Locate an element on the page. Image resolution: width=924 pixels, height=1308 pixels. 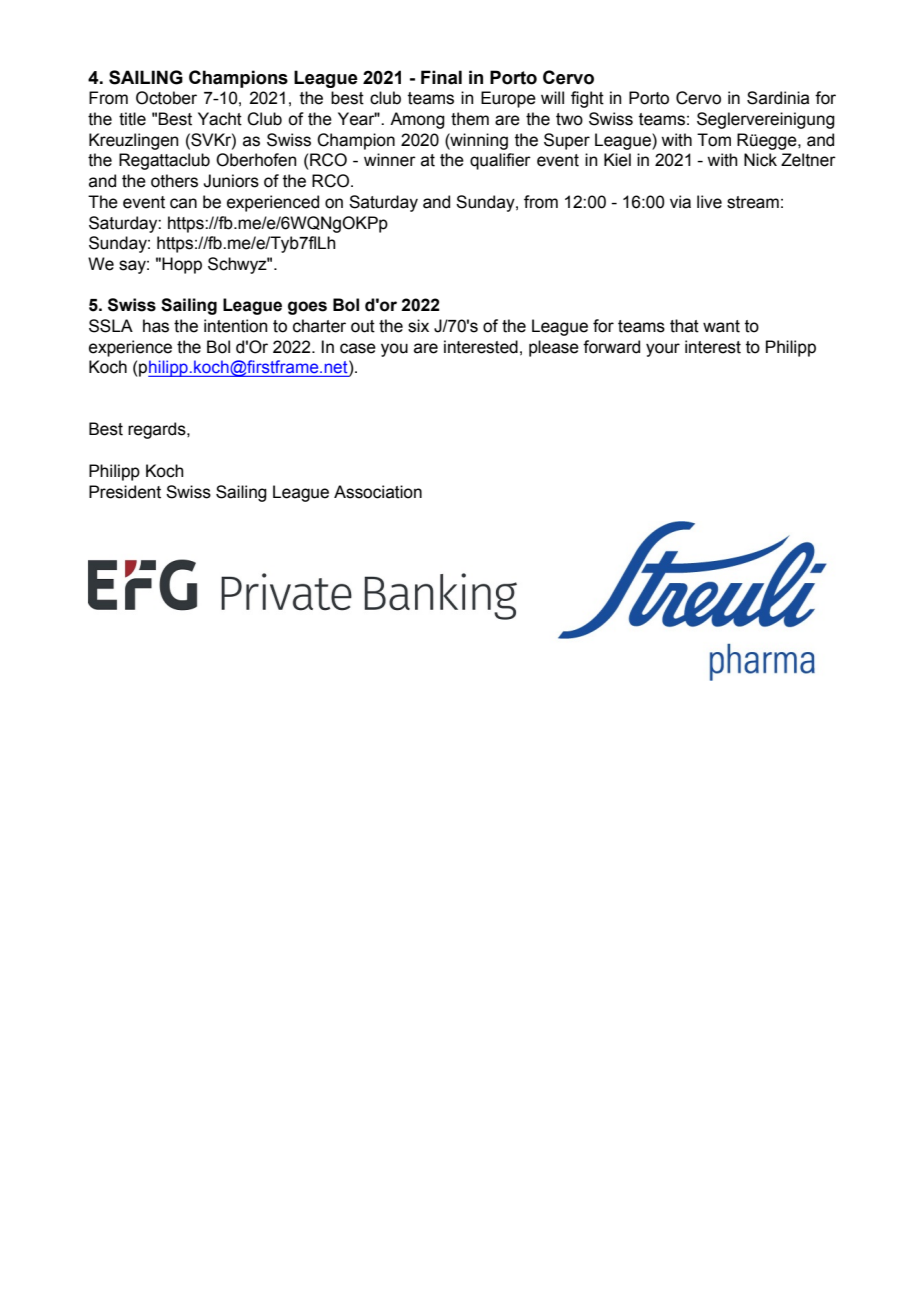
Association is located at coordinates (378, 492).
